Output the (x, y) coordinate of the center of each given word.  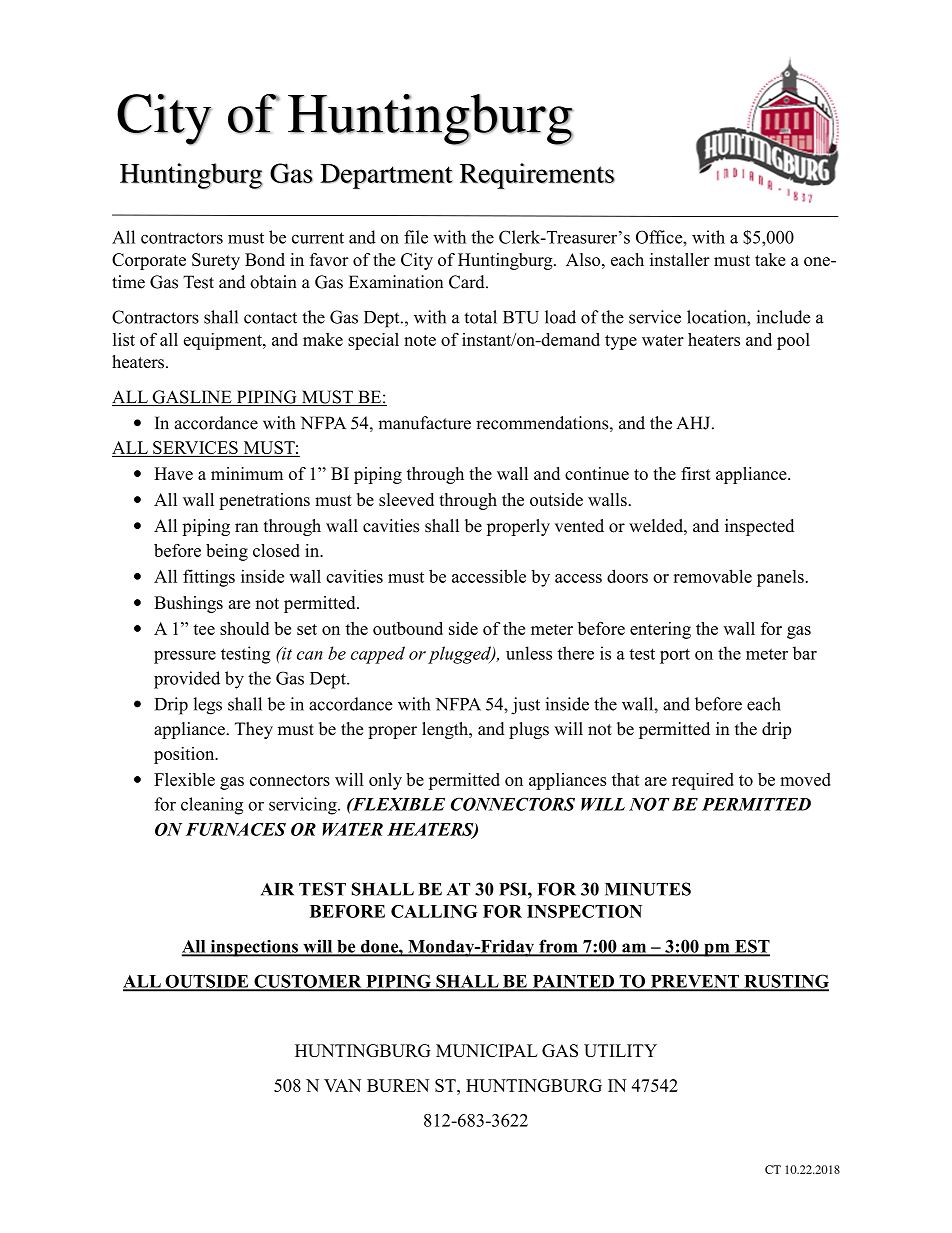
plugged (460, 655)
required (703, 781)
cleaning (212, 806)
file (416, 237)
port (675, 656)
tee (204, 629)
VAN (342, 1085)
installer (680, 259)
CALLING (434, 911)
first (696, 473)
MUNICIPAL (486, 1050)
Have (173, 473)
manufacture (424, 423)
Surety (216, 261)
